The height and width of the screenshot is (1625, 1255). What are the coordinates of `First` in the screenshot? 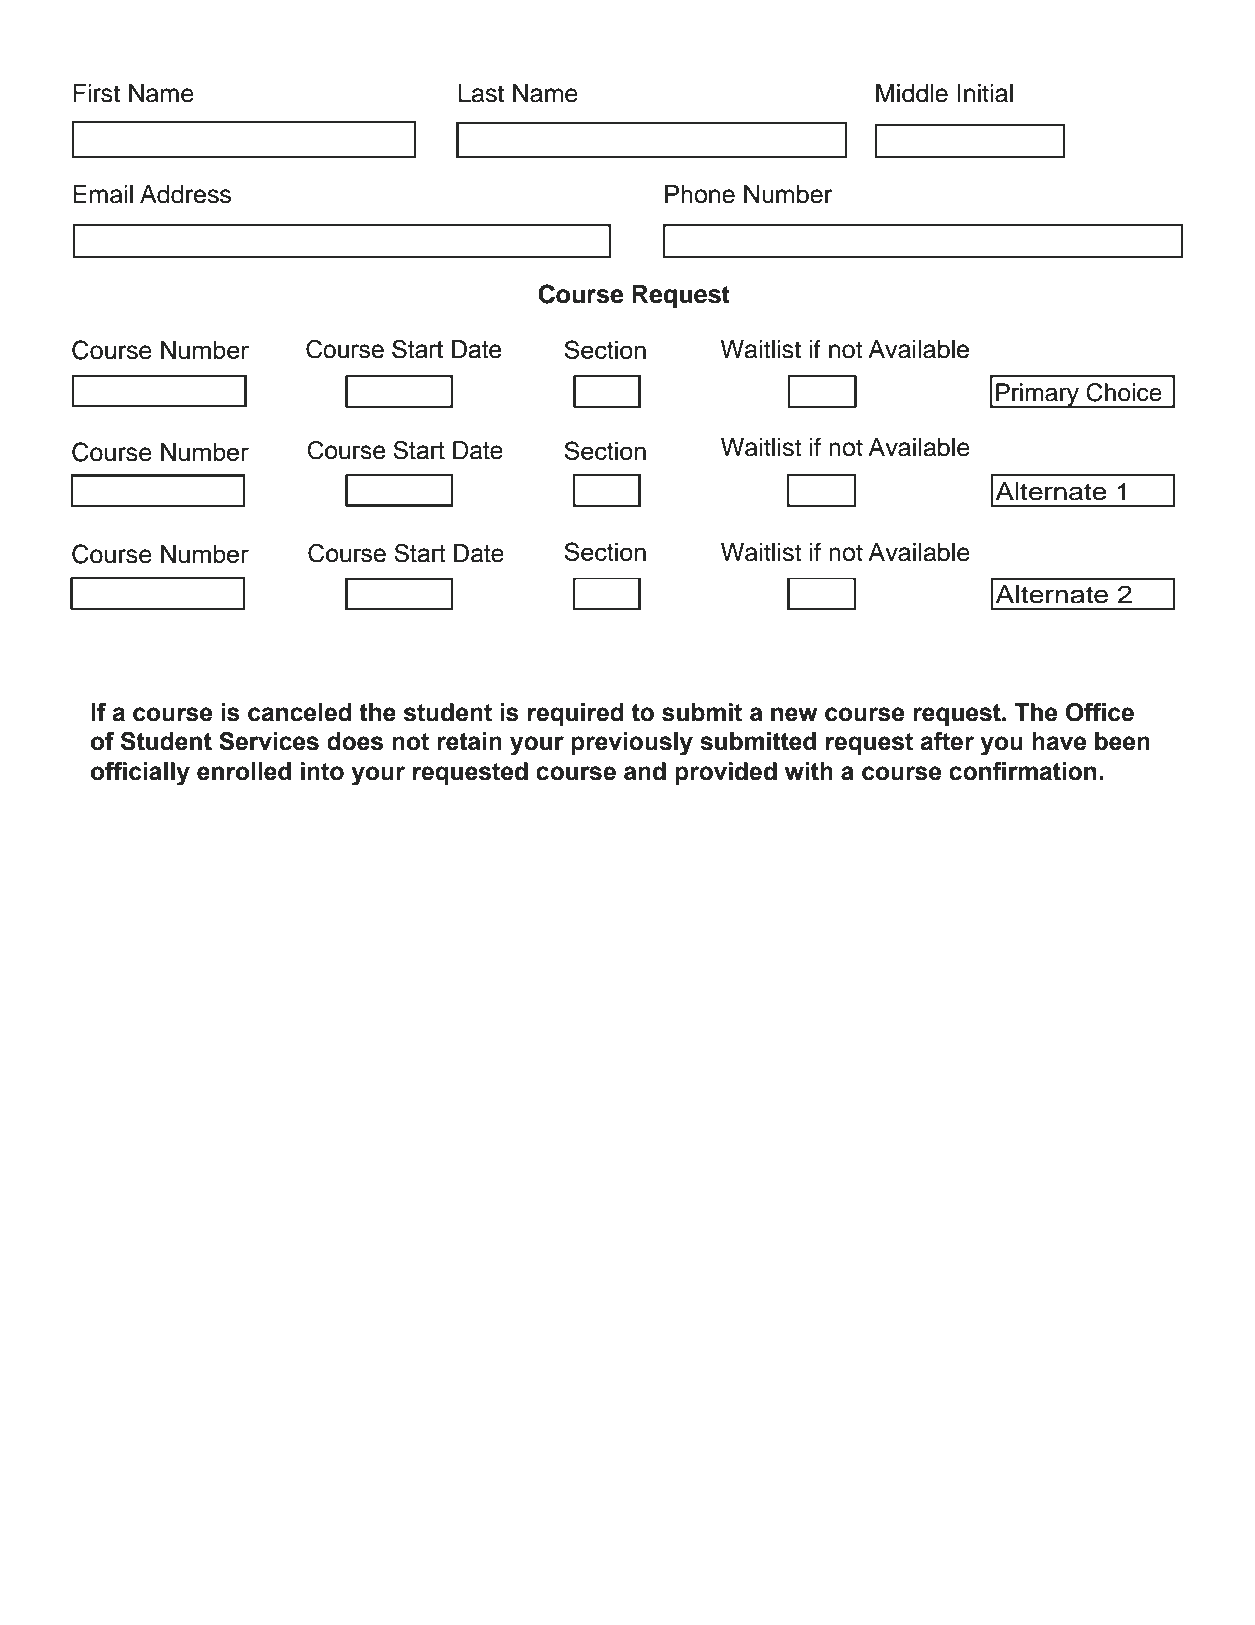 It's located at (96, 93).
